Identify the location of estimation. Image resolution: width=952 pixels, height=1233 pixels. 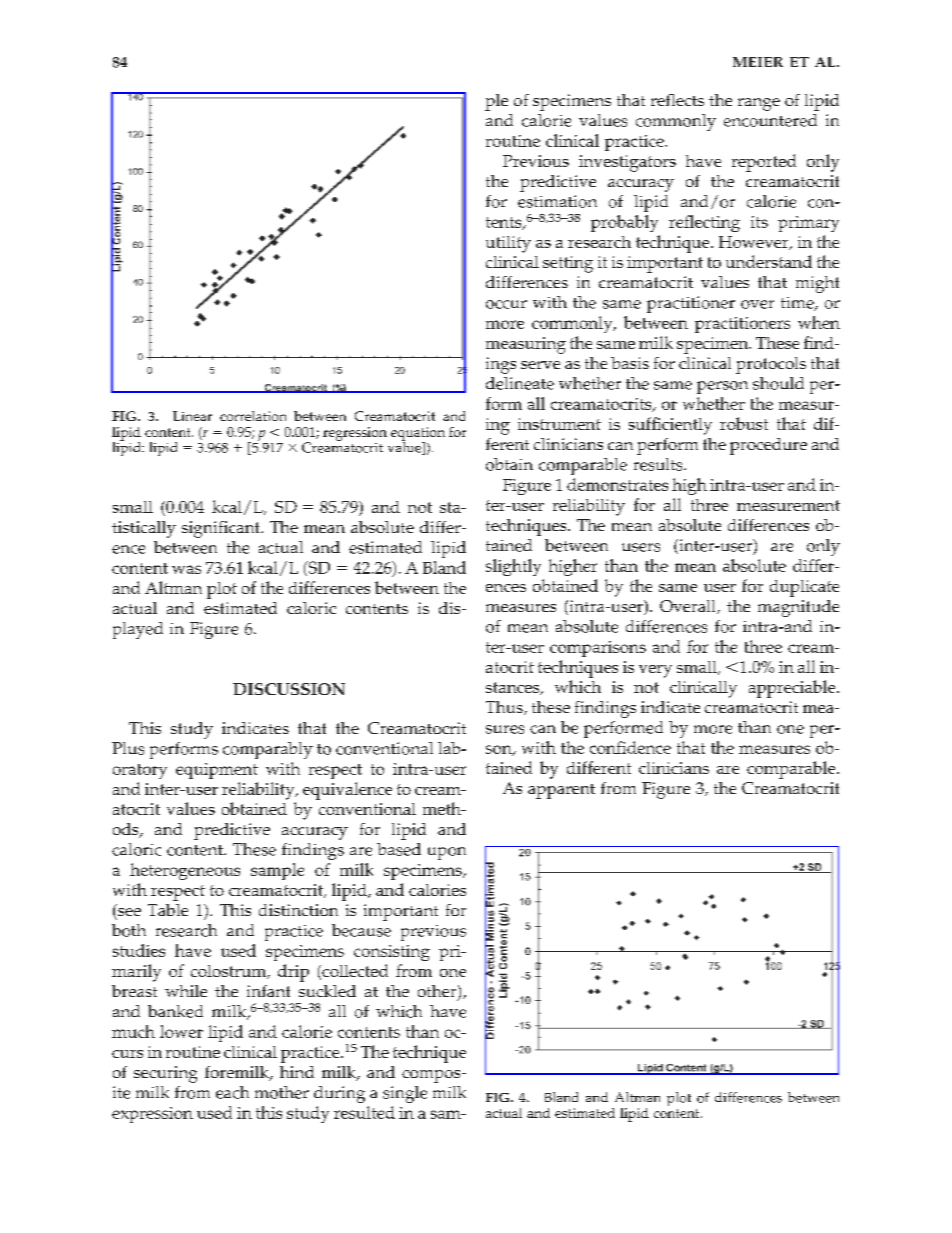
(557, 201).
